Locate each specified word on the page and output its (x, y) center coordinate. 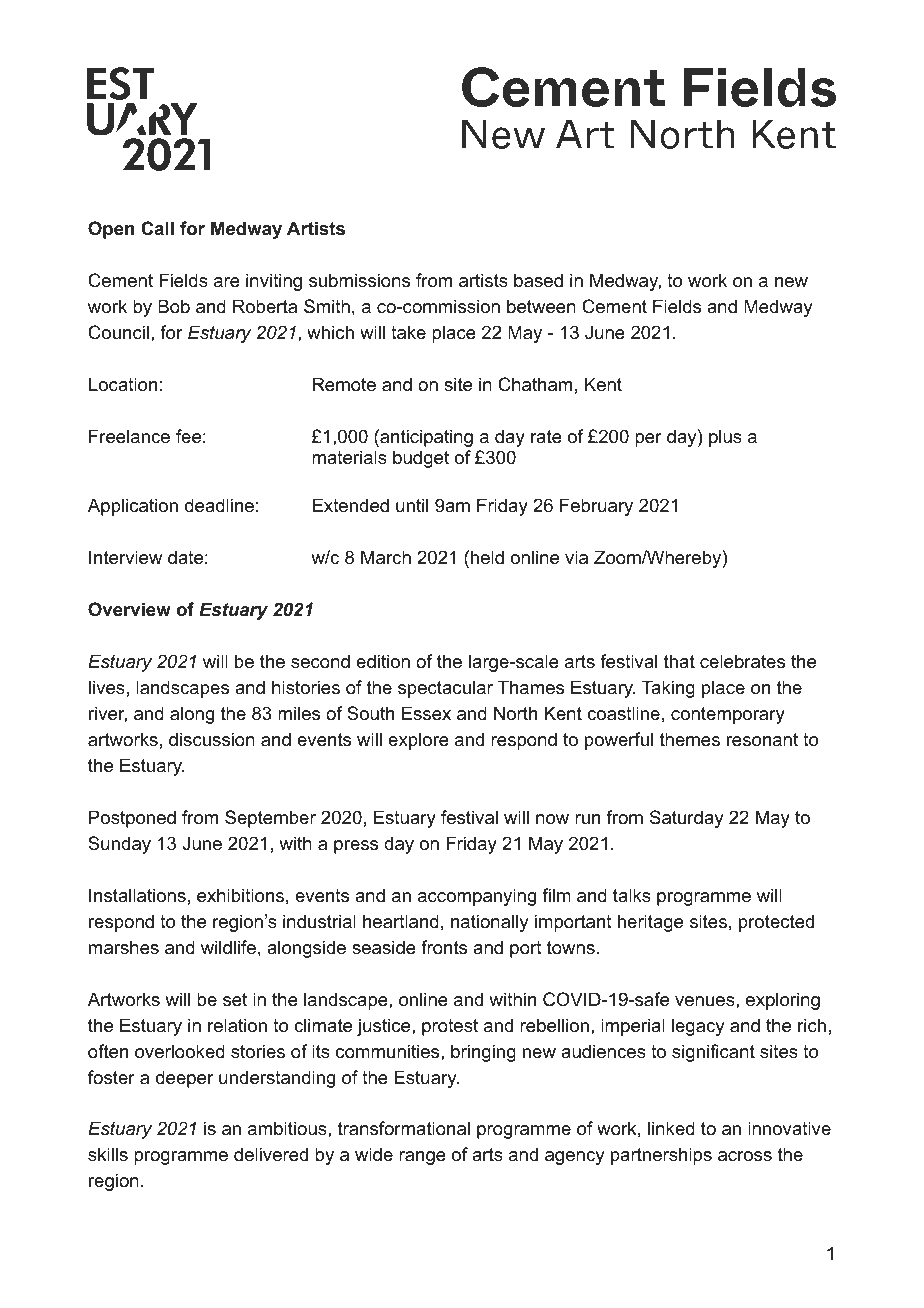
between (541, 306)
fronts (444, 947)
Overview (129, 609)
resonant (762, 740)
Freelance (129, 436)
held (487, 557)
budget (421, 459)
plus (725, 438)
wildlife (228, 947)
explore (418, 741)
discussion (212, 739)
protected (776, 923)
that (679, 661)
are (227, 282)
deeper (185, 1079)
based (538, 280)
